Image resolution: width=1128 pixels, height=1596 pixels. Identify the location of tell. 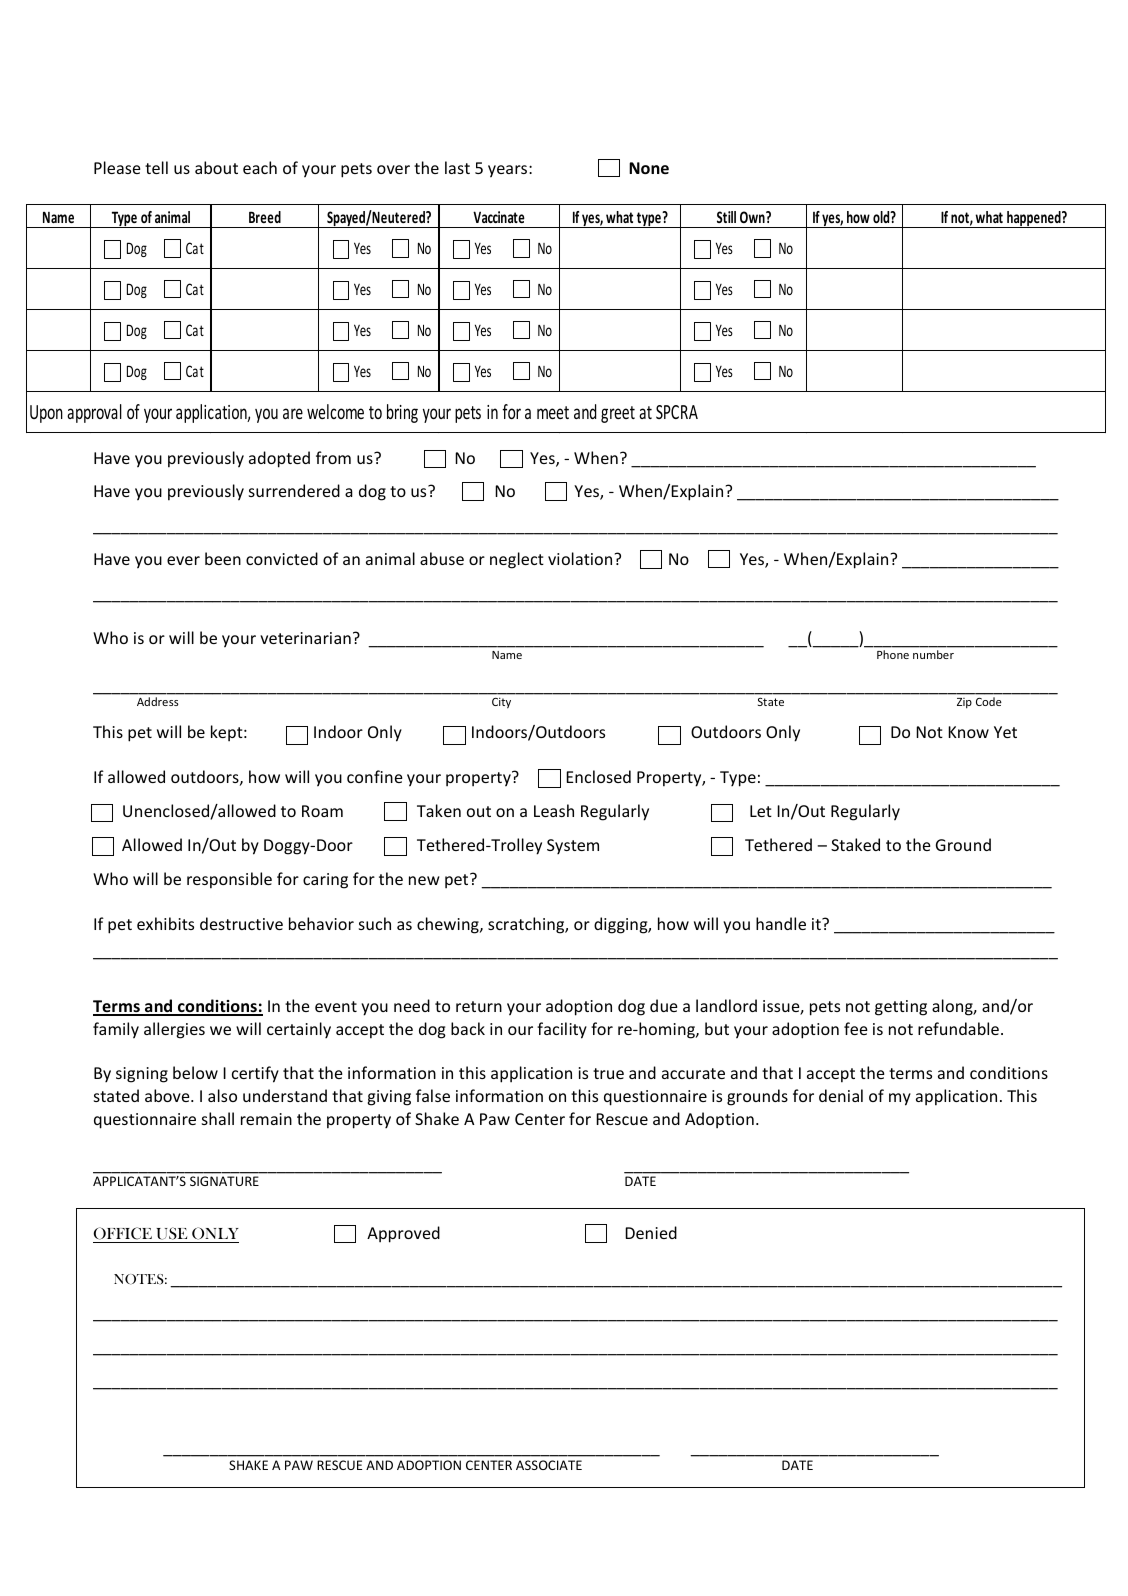
(156, 167).
